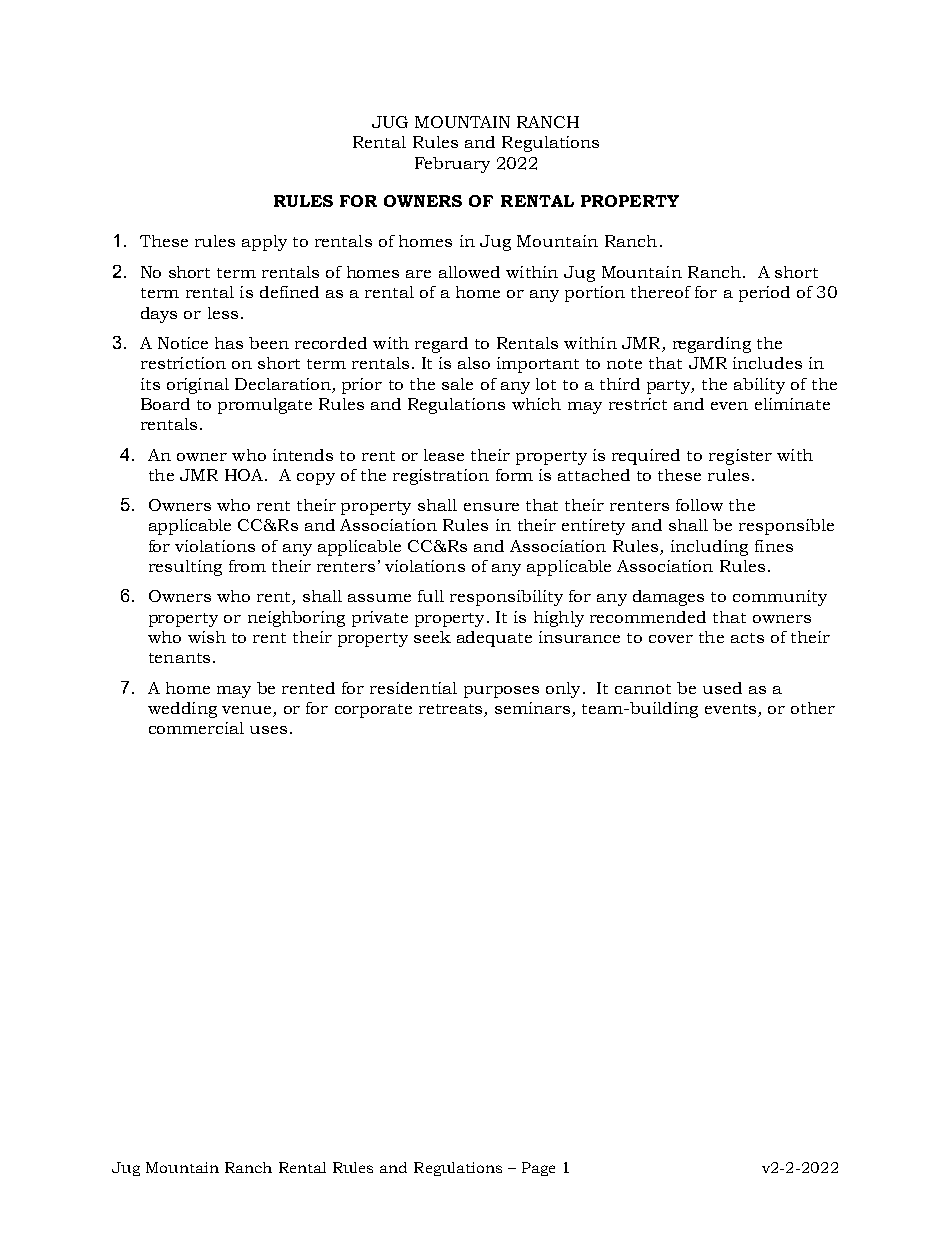 Image resolution: width=952 pixels, height=1233 pixels. What do you see at coordinates (722, 688) in the screenshot?
I see `used` at bounding box center [722, 688].
